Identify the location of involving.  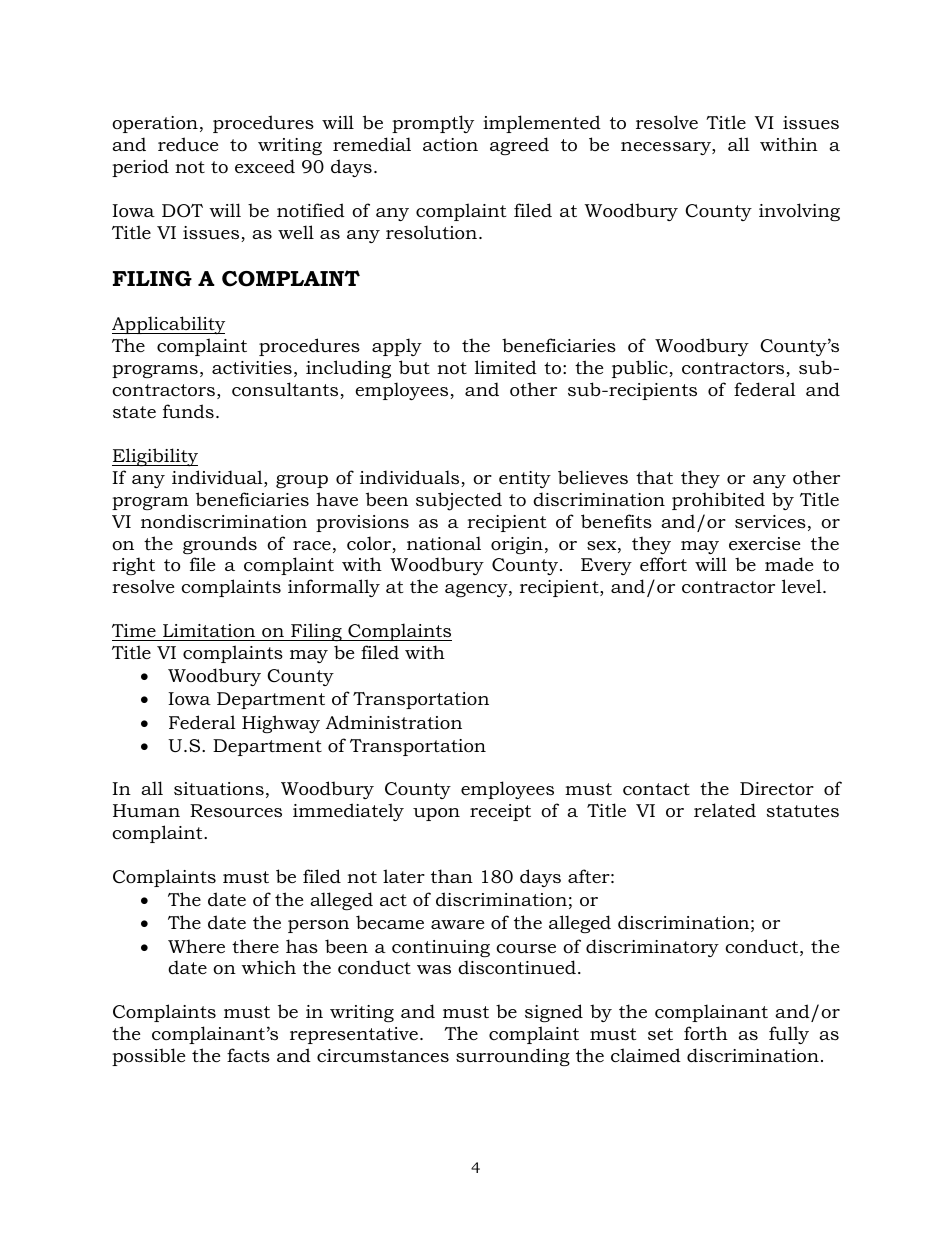
(799, 212).
